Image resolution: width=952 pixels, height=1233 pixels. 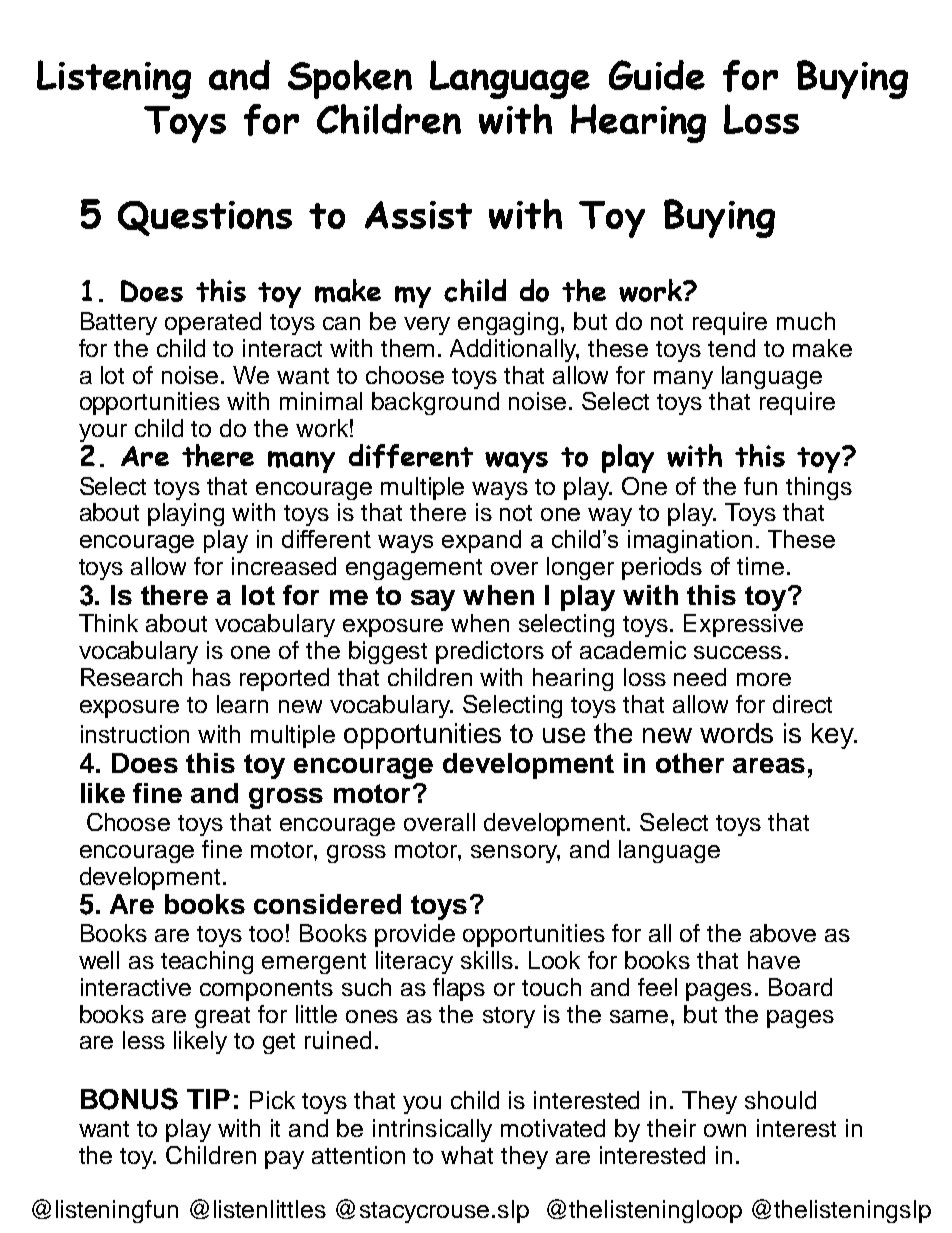 What do you see at coordinates (205, 218) in the screenshot?
I see `Questions` at bounding box center [205, 218].
